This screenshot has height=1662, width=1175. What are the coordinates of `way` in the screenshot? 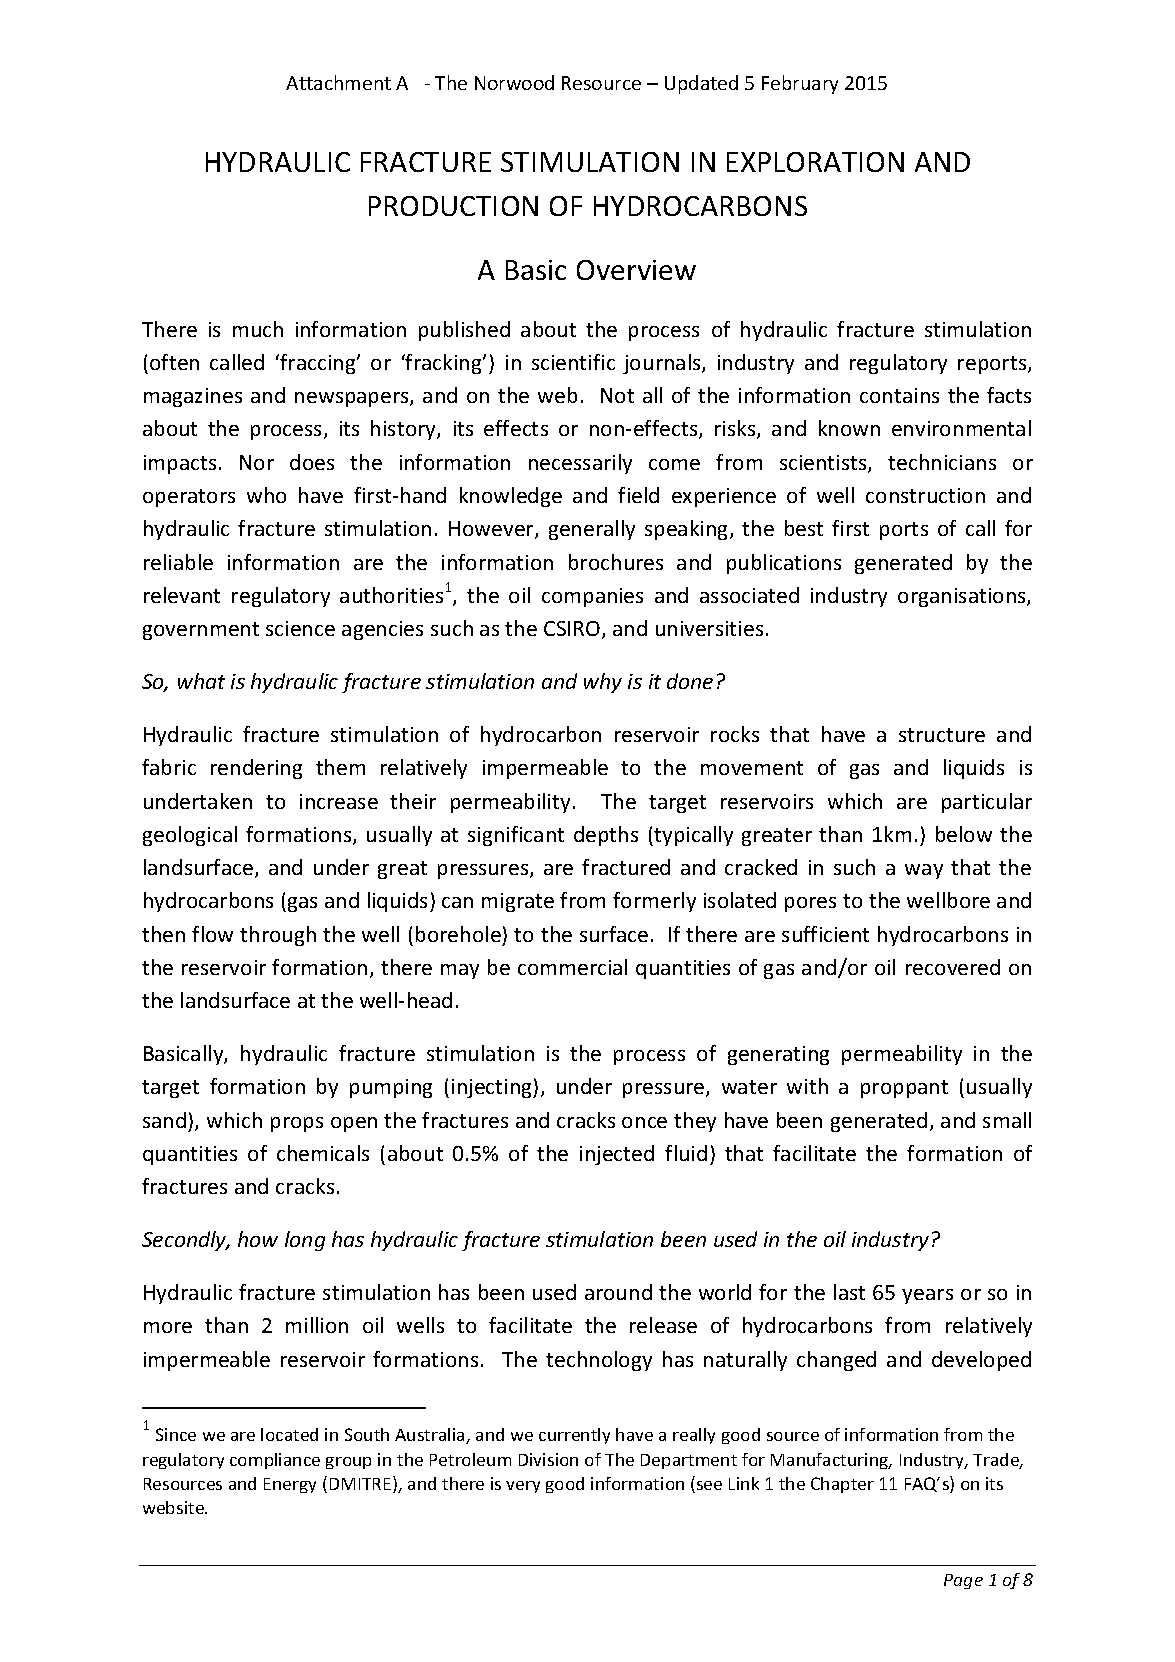 It's located at (924, 871).
